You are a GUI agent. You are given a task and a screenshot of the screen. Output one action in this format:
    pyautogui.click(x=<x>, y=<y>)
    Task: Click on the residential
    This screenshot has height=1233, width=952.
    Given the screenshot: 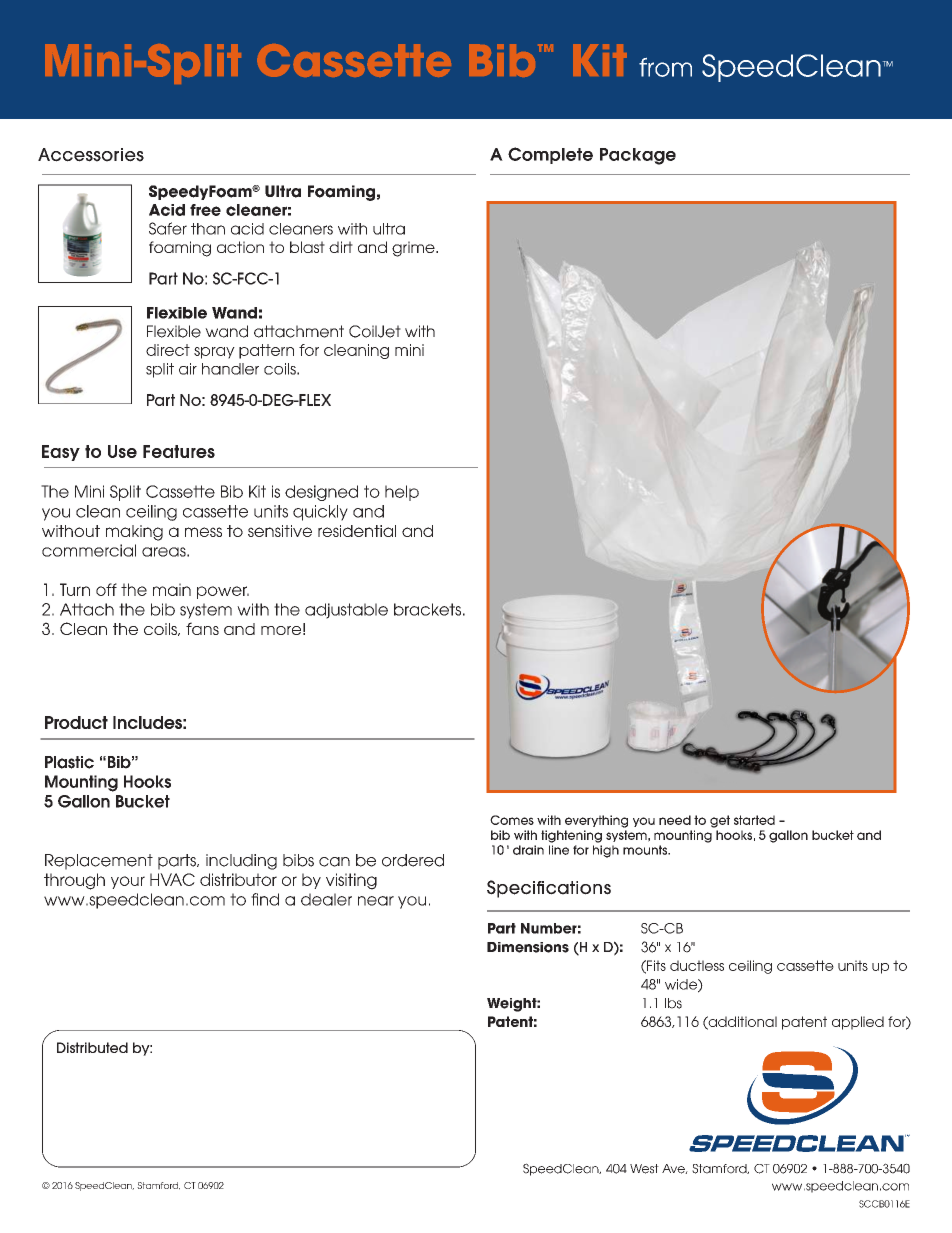 What is the action you would take?
    pyautogui.click(x=357, y=531)
